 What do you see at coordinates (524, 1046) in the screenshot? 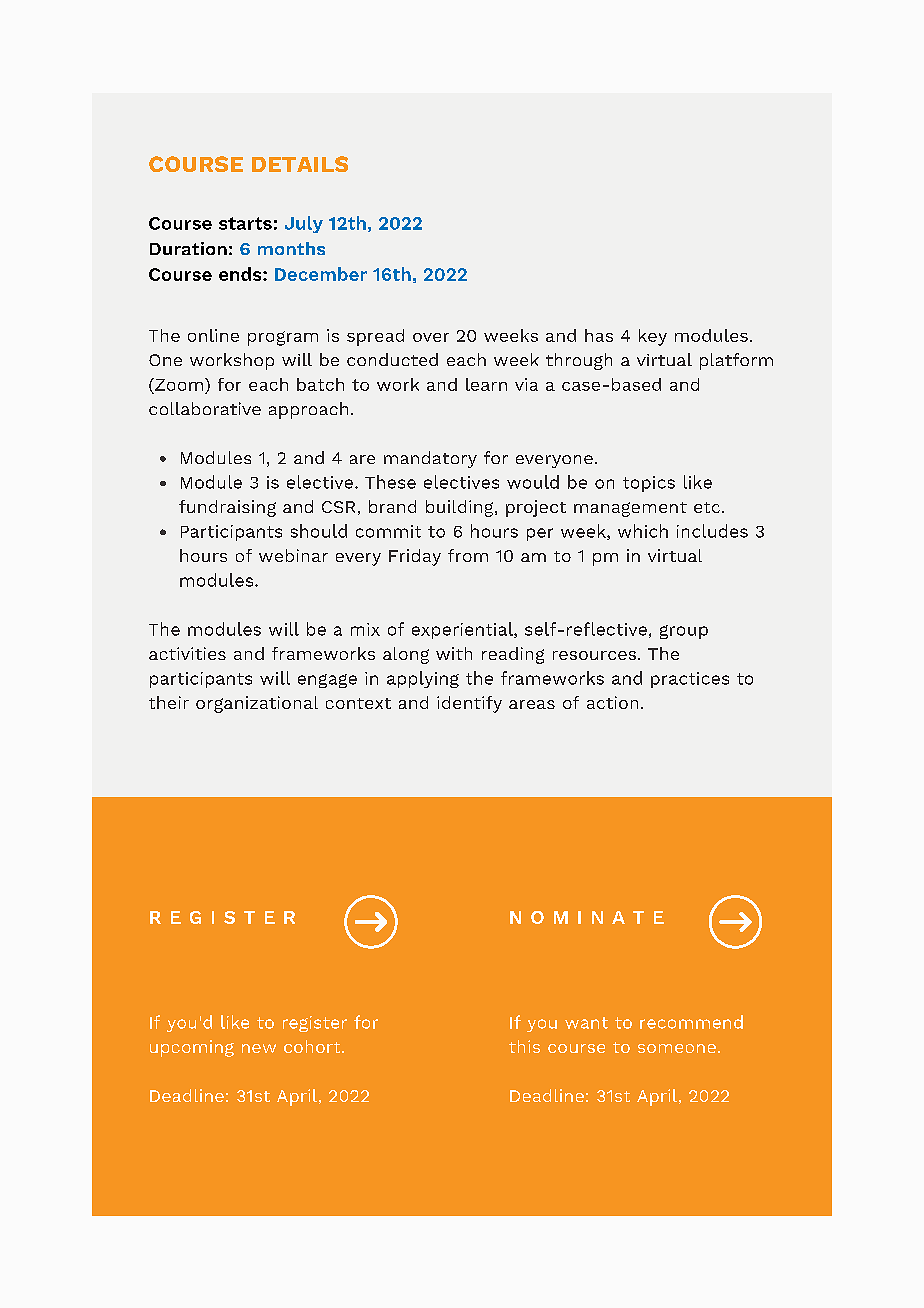
I see `this` at bounding box center [524, 1046].
